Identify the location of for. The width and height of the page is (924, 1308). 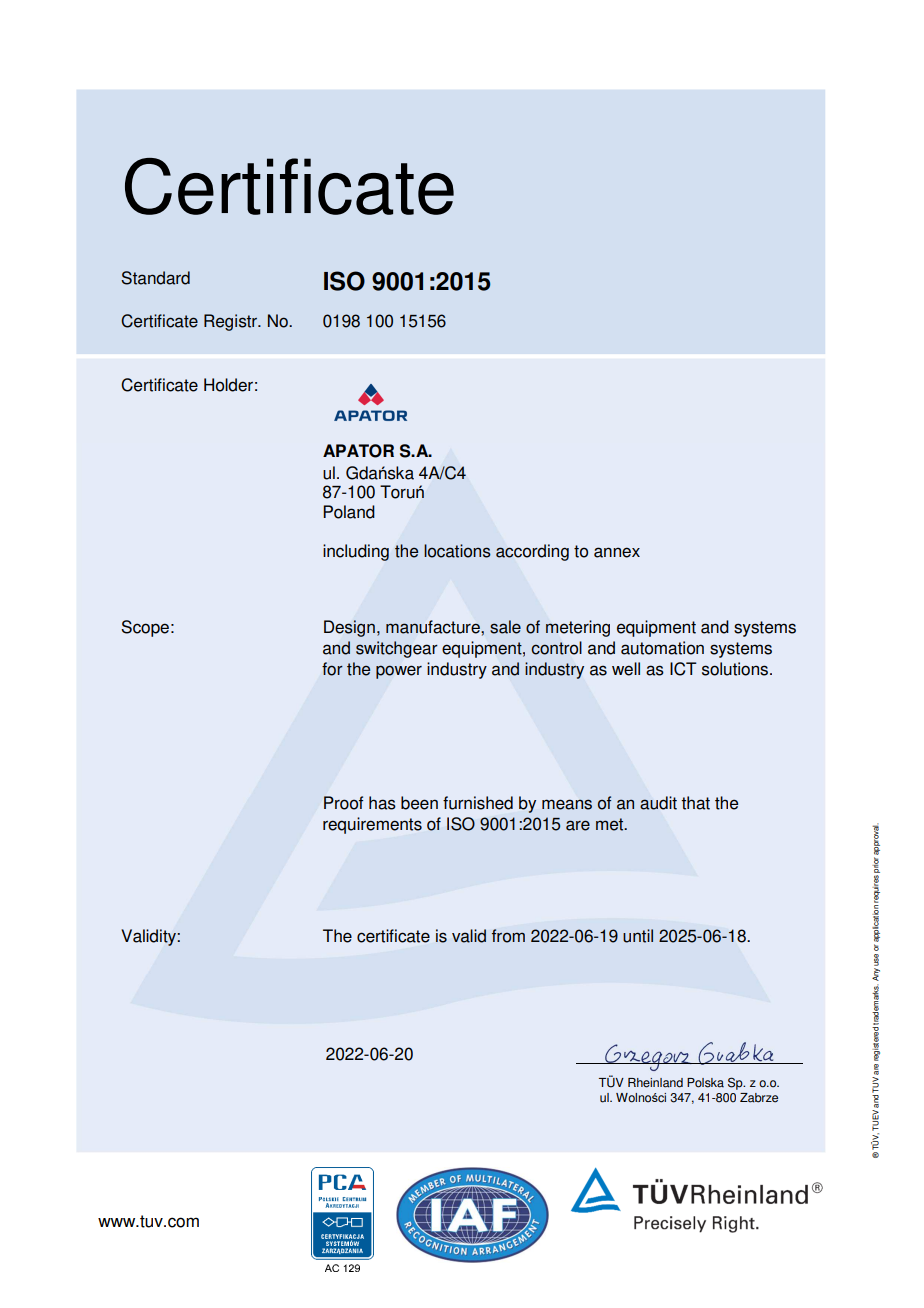
(332, 669).
